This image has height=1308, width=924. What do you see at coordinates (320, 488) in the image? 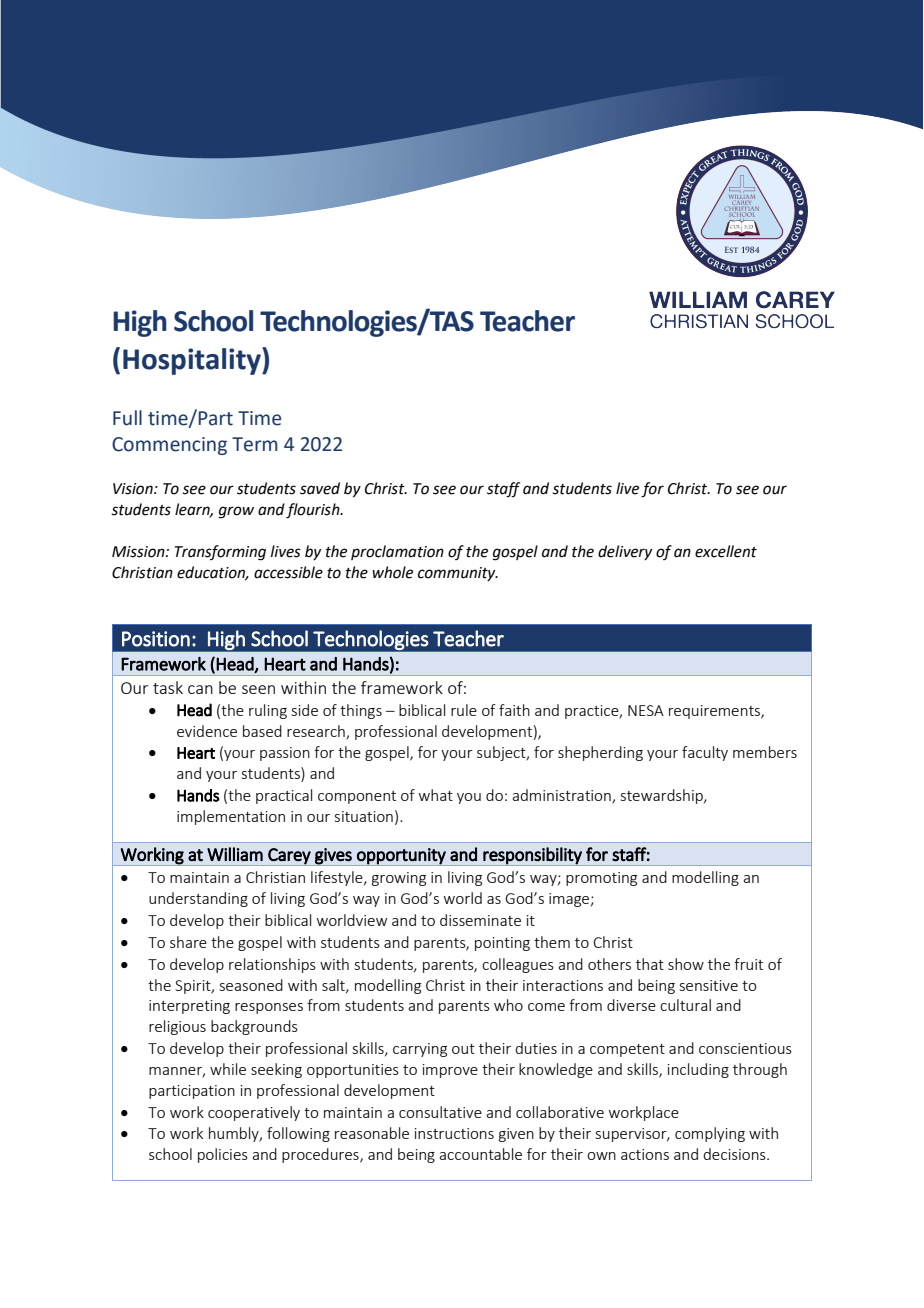
I see `saved` at bounding box center [320, 488].
